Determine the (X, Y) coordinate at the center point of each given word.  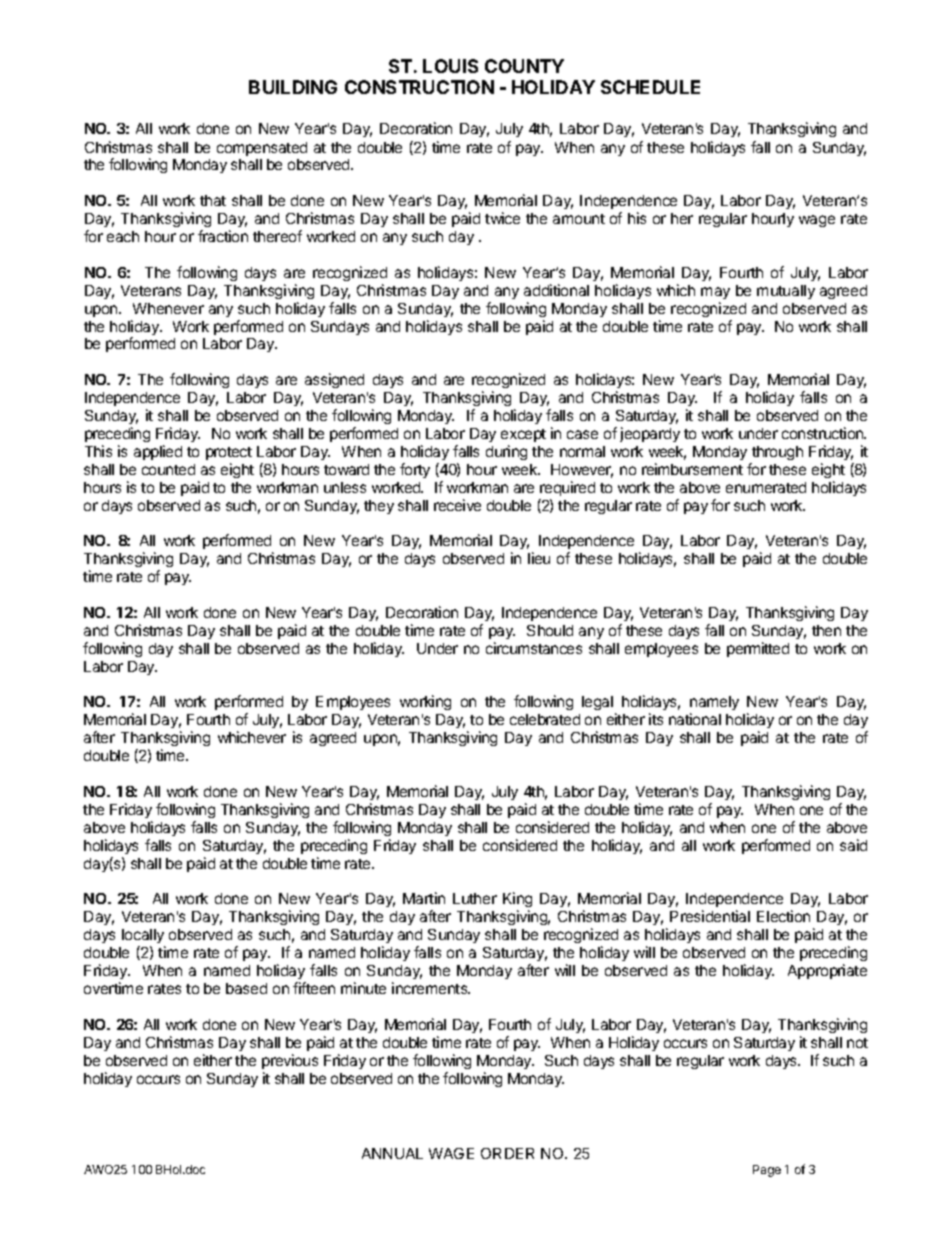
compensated (262, 149)
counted (168, 469)
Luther (475, 898)
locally (143, 938)
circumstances (534, 648)
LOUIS (450, 66)
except (523, 435)
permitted (758, 649)
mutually (786, 292)
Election (783, 916)
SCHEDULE (650, 87)
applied (158, 452)
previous (290, 1061)
